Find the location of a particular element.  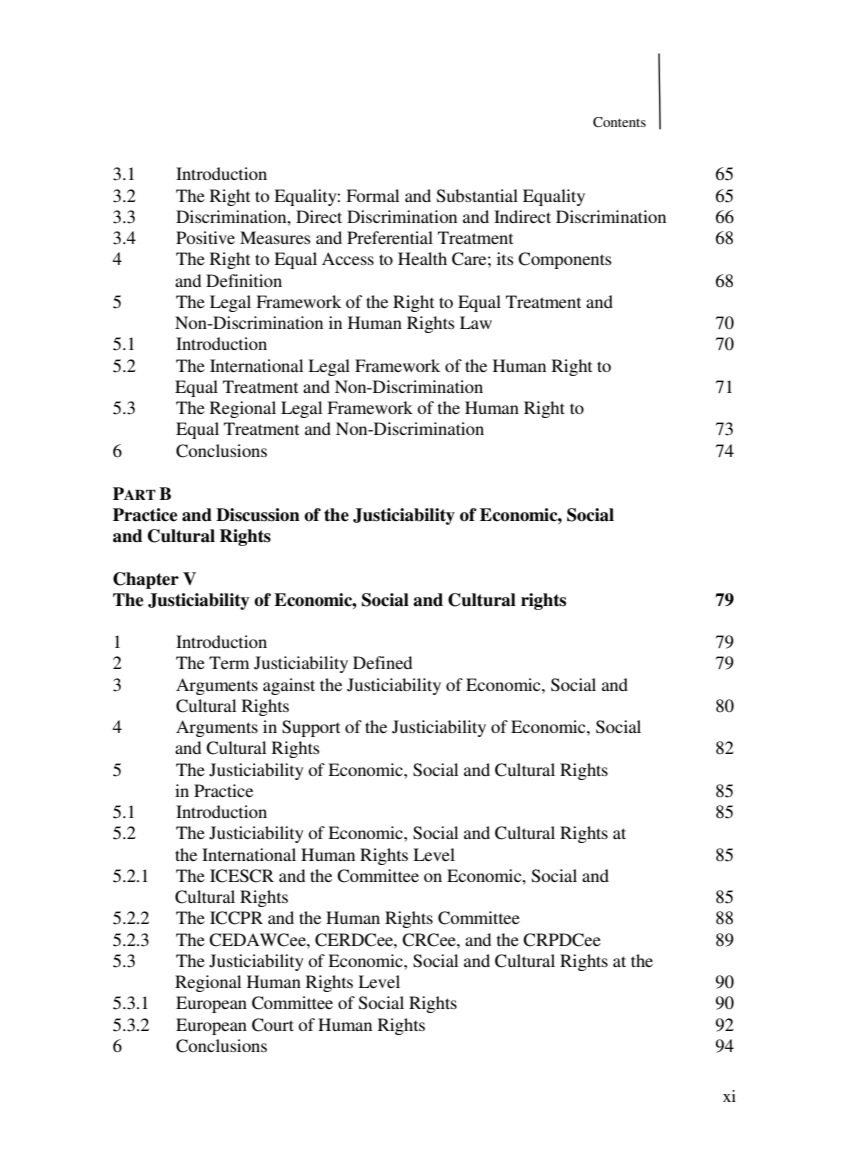

Term is located at coordinates (229, 662).
